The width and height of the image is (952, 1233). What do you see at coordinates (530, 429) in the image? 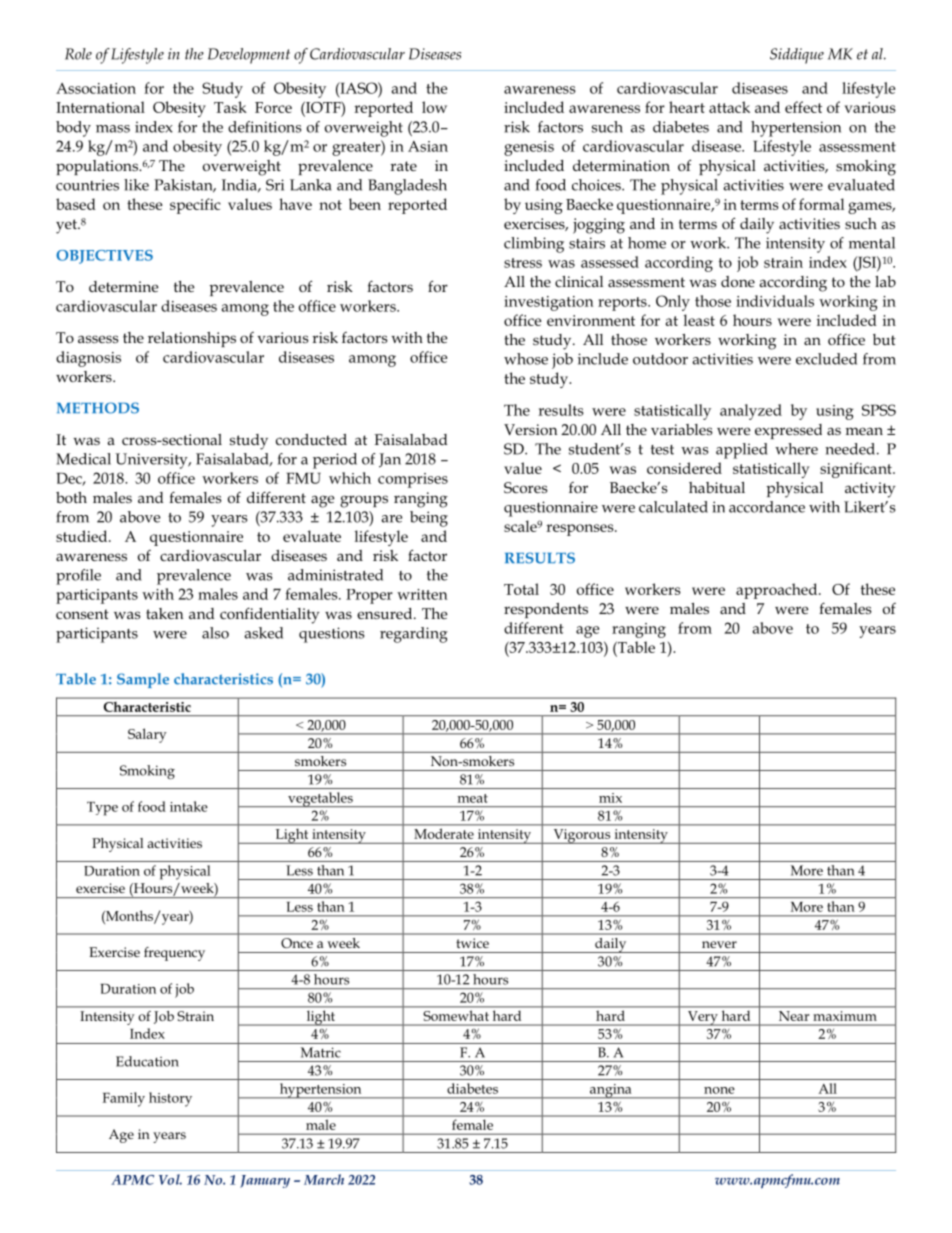
I see `Version` at bounding box center [530, 429].
